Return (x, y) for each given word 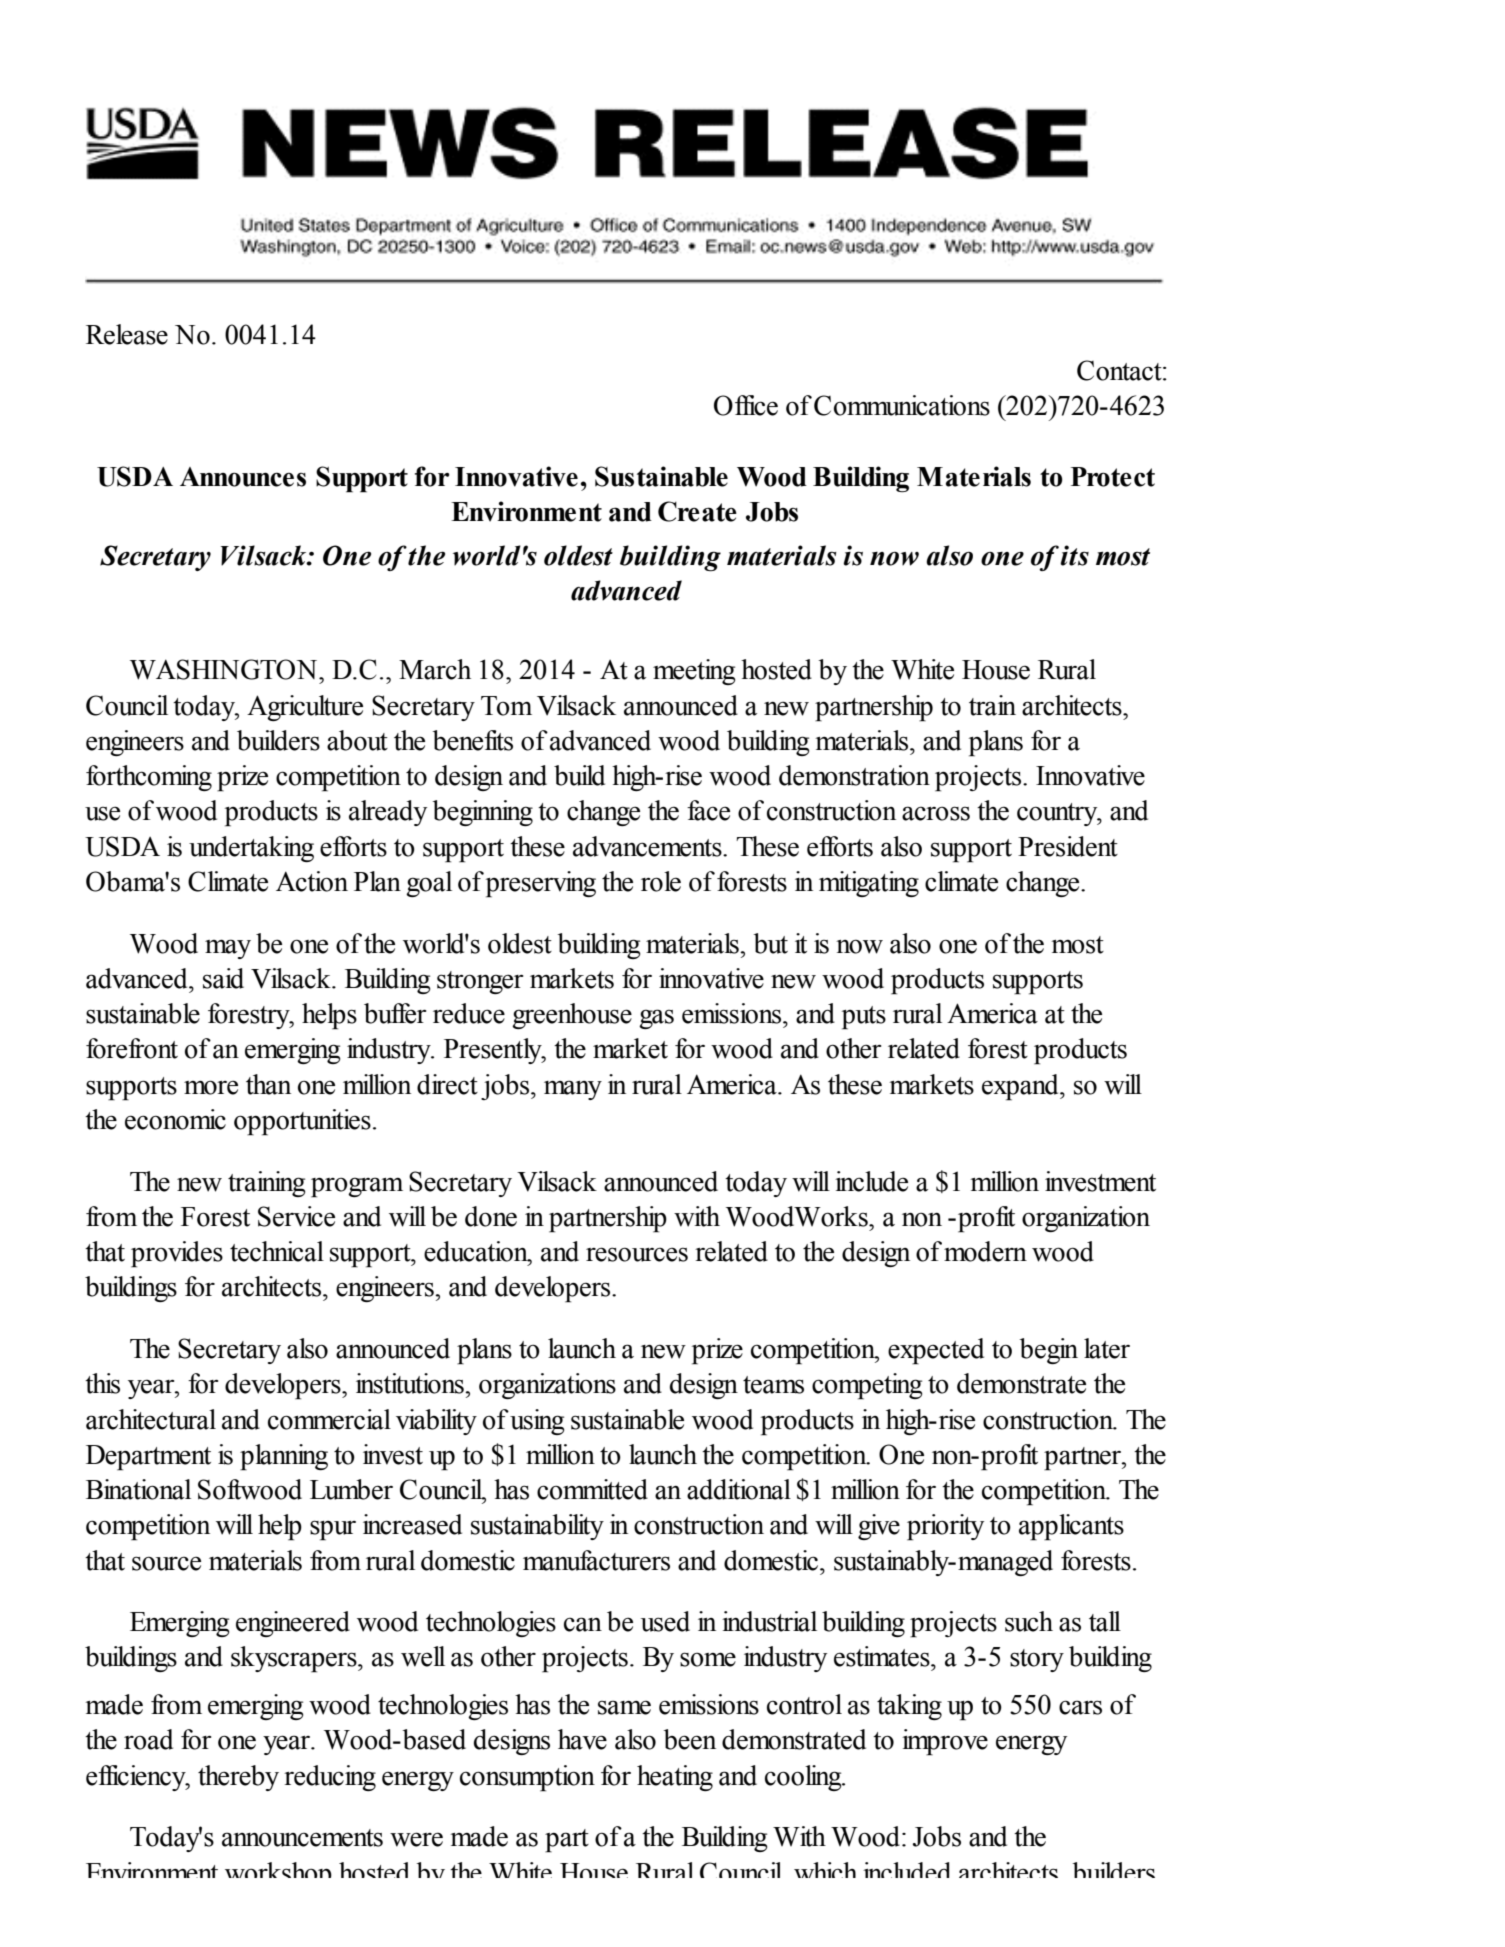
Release (127, 334)
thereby (238, 1778)
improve (945, 1742)
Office (746, 405)
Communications (902, 405)
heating (675, 1778)
